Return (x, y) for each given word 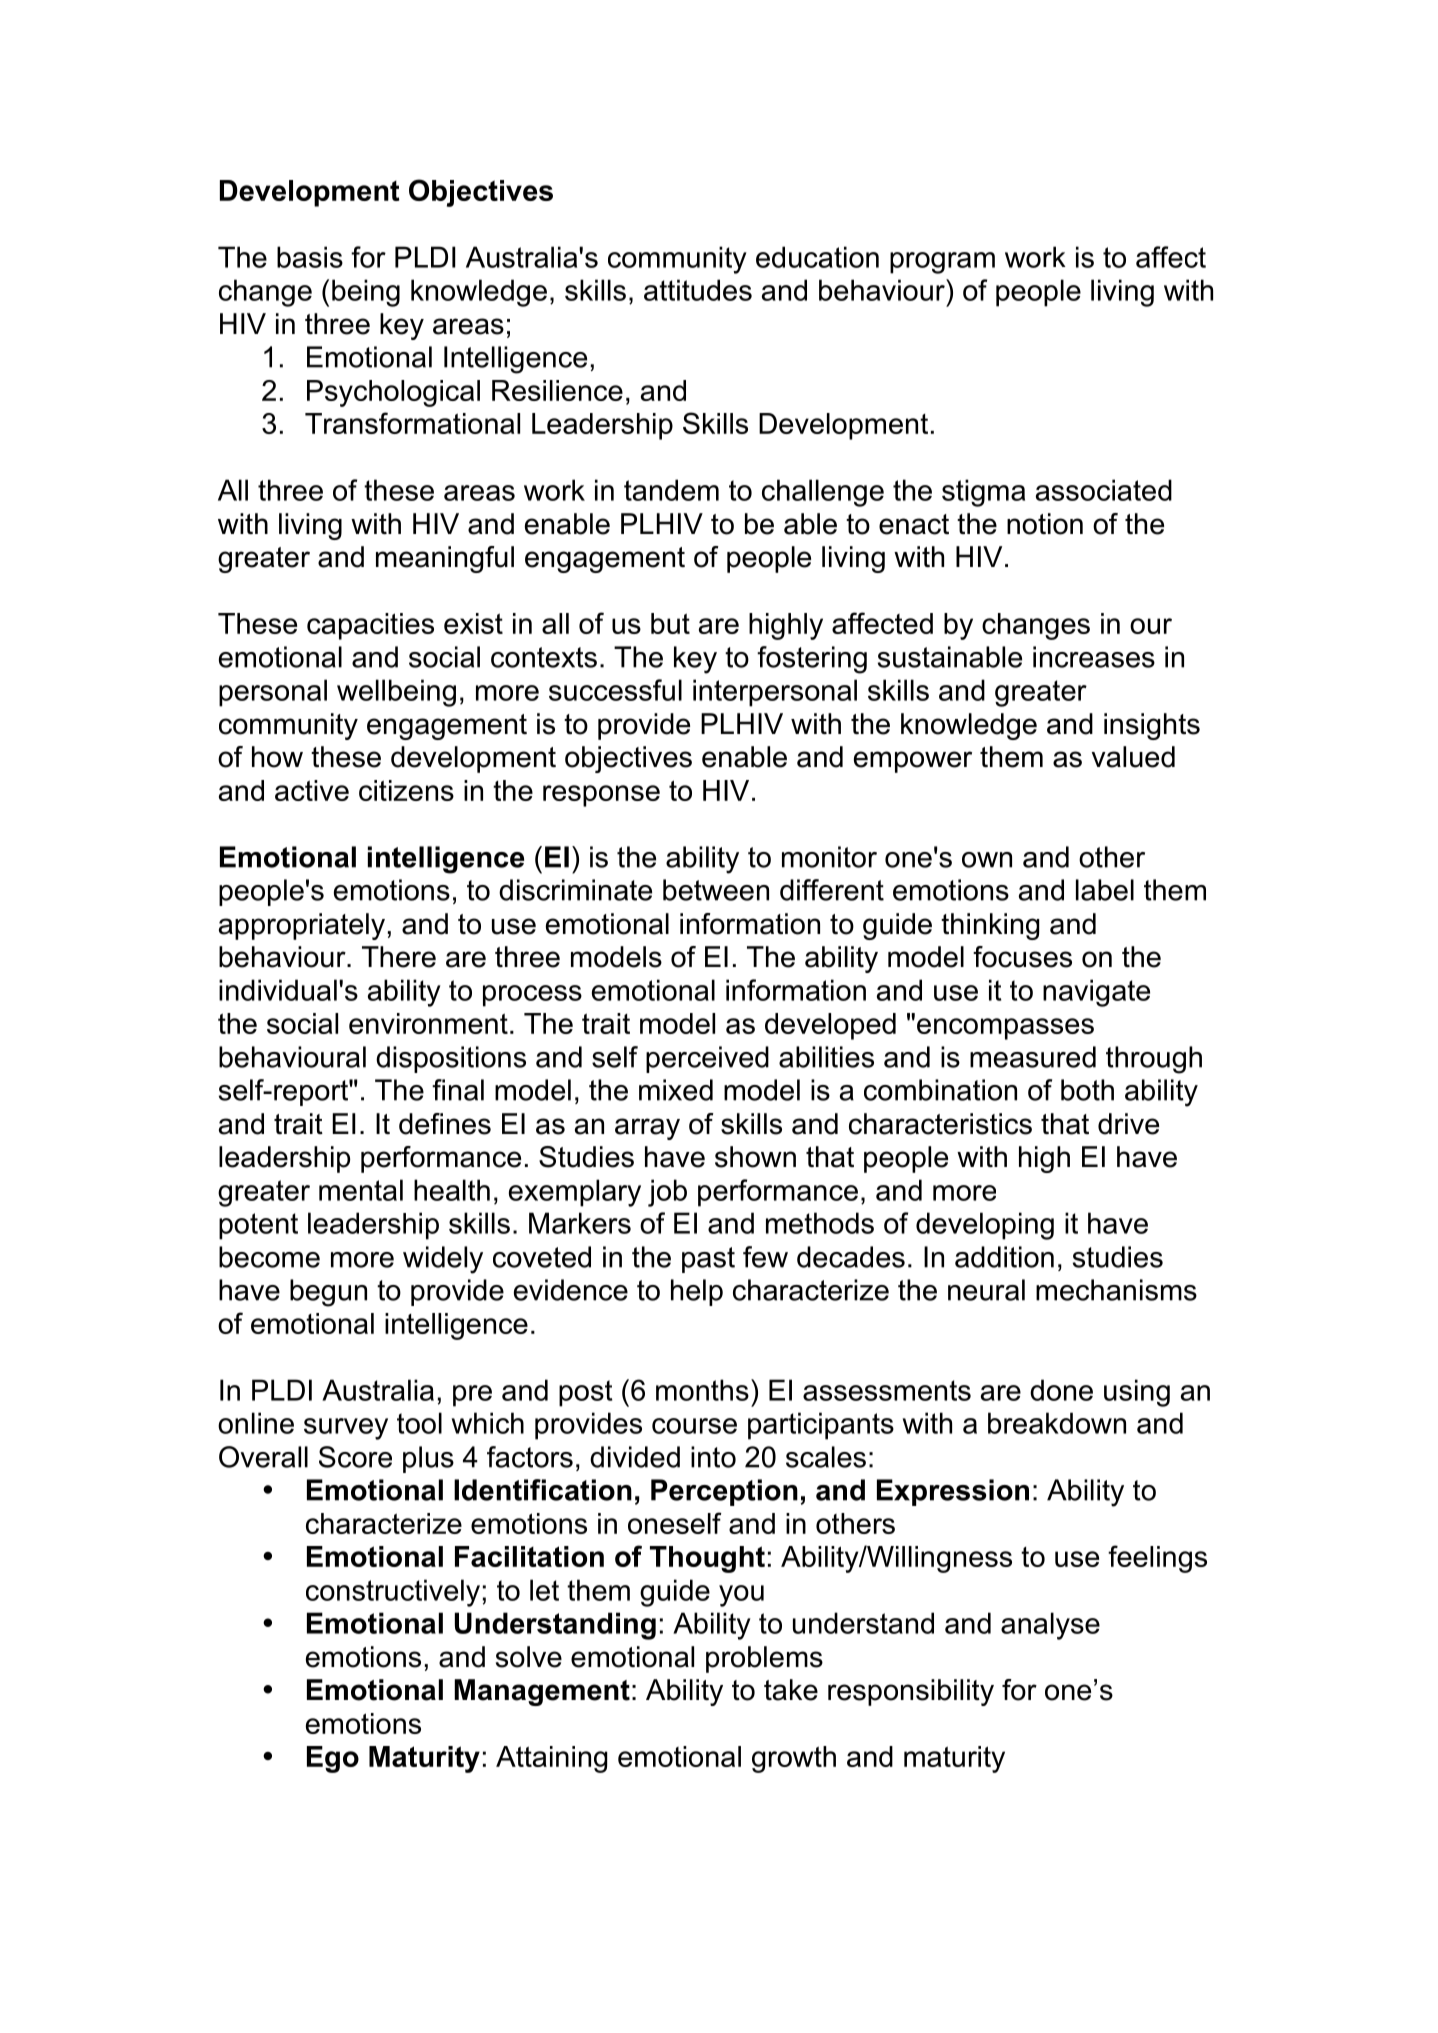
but (670, 623)
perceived (707, 1059)
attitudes (698, 290)
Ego (333, 1759)
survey (346, 1429)
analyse (1050, 1626)
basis (310, 257)
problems (764, 1659)
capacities (370, 626)
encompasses (1005, 1029)
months (702, 1390)
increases (1094, 657)
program (942, 263)
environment (428, 1023)
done (1061, 1390)
